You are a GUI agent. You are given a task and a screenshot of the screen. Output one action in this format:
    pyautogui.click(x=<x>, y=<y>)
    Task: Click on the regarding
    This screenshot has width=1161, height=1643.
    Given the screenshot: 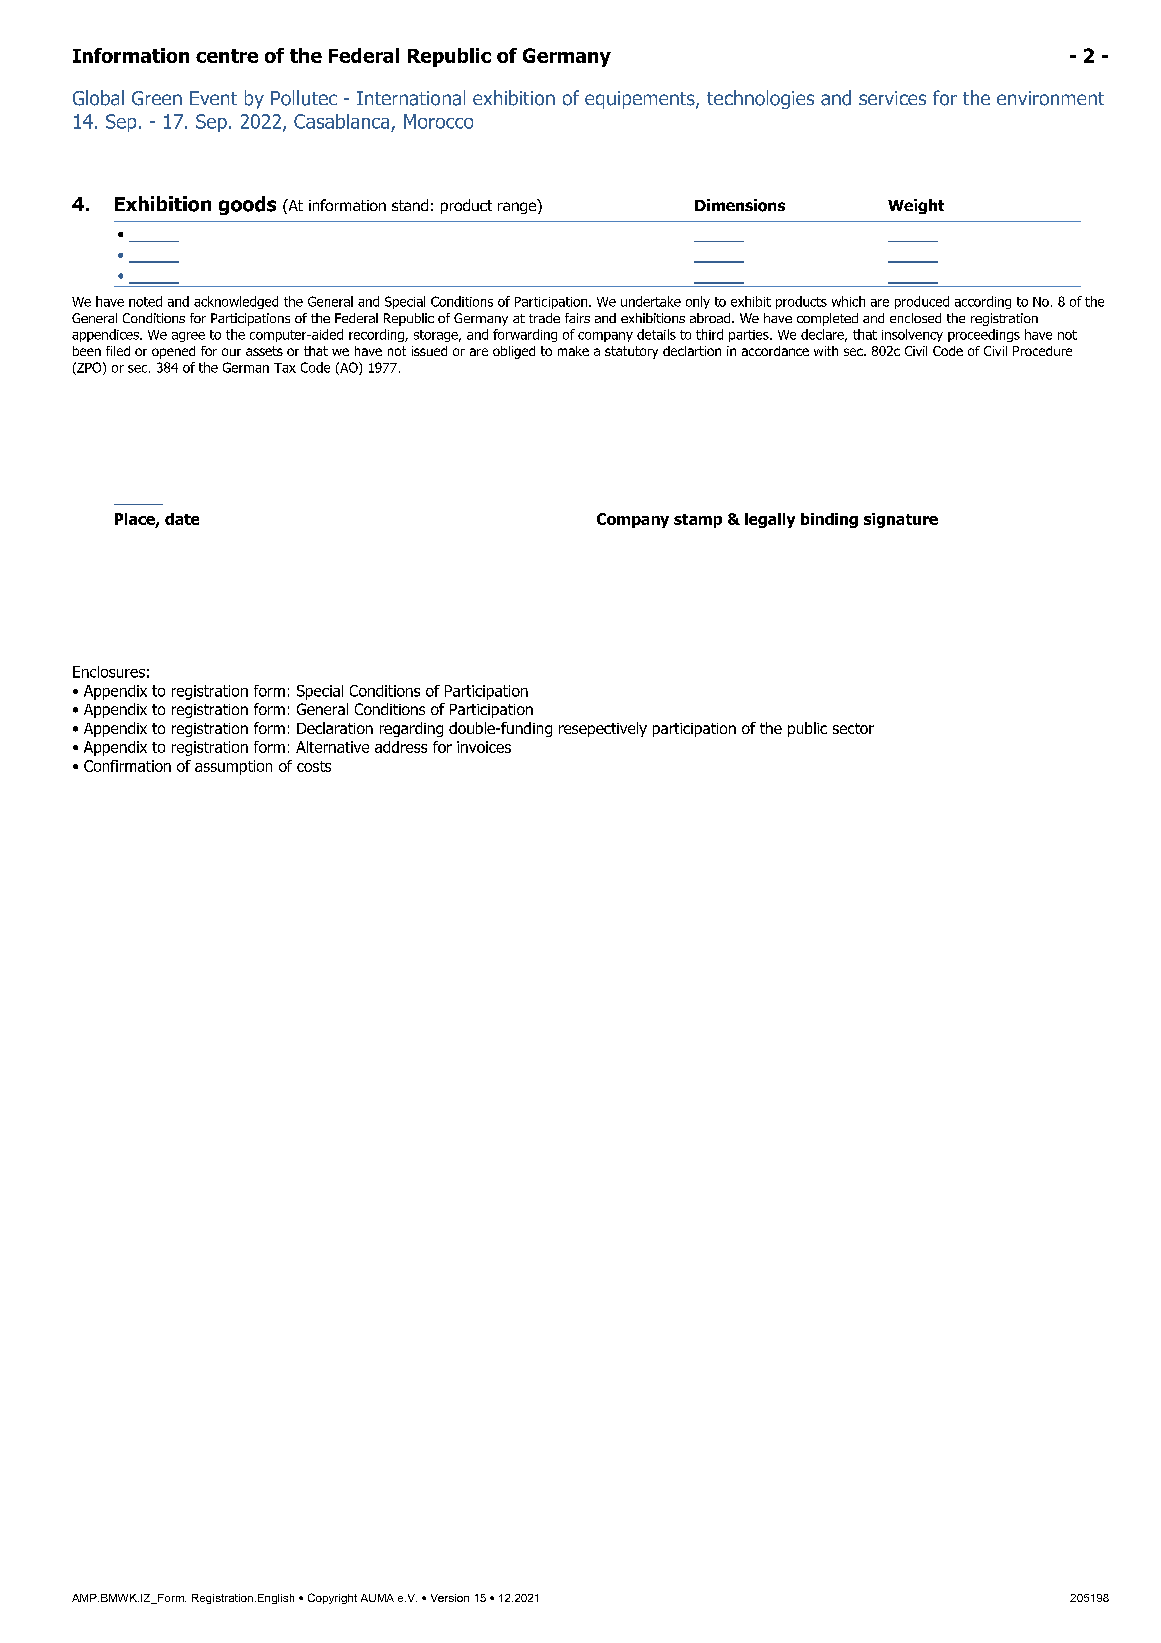 What is the action you would take?
    pyautogui.click(x=411, y=729)
